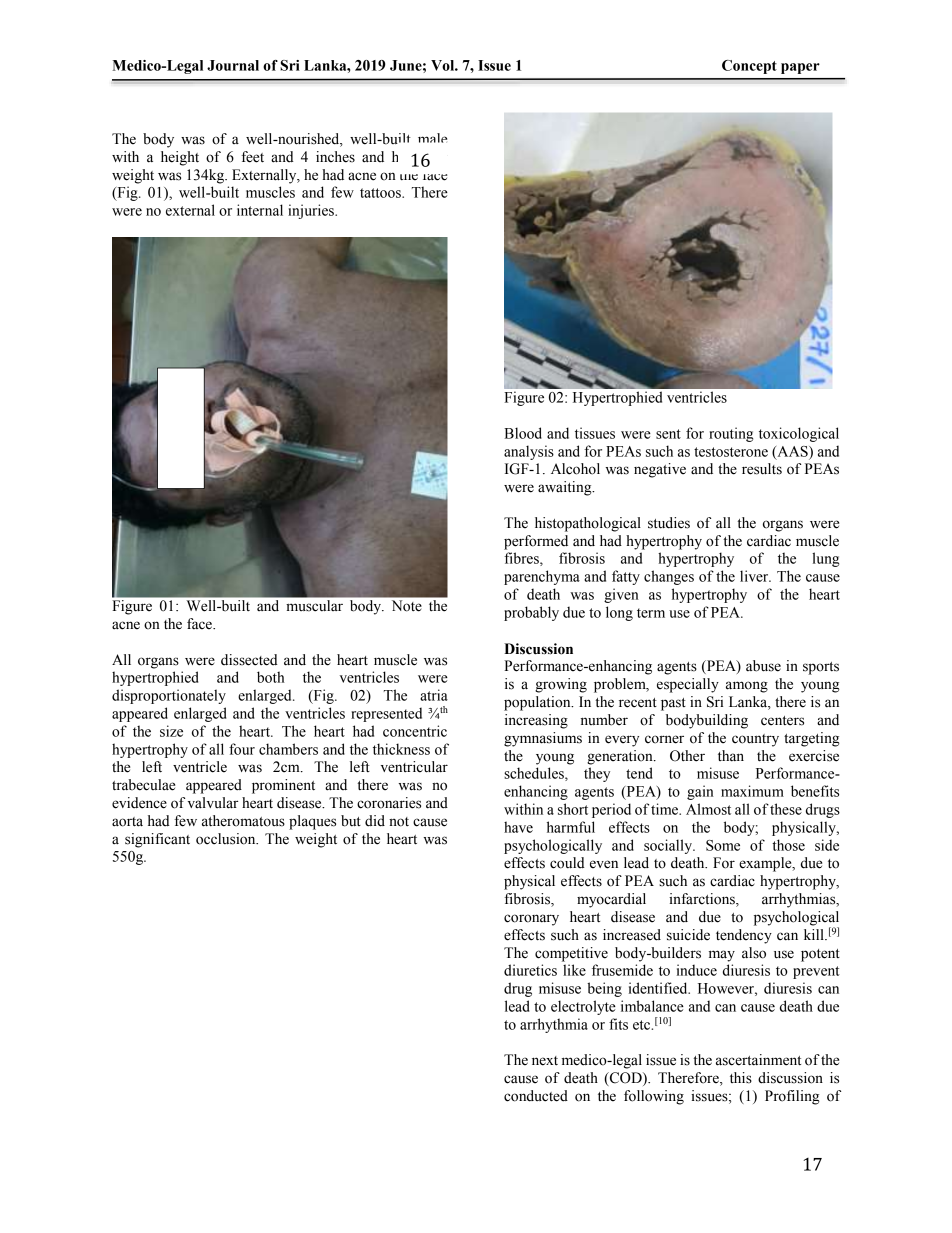 This screenshot has width=952, height=1233. I want to click on next, so click(545, 1061).
